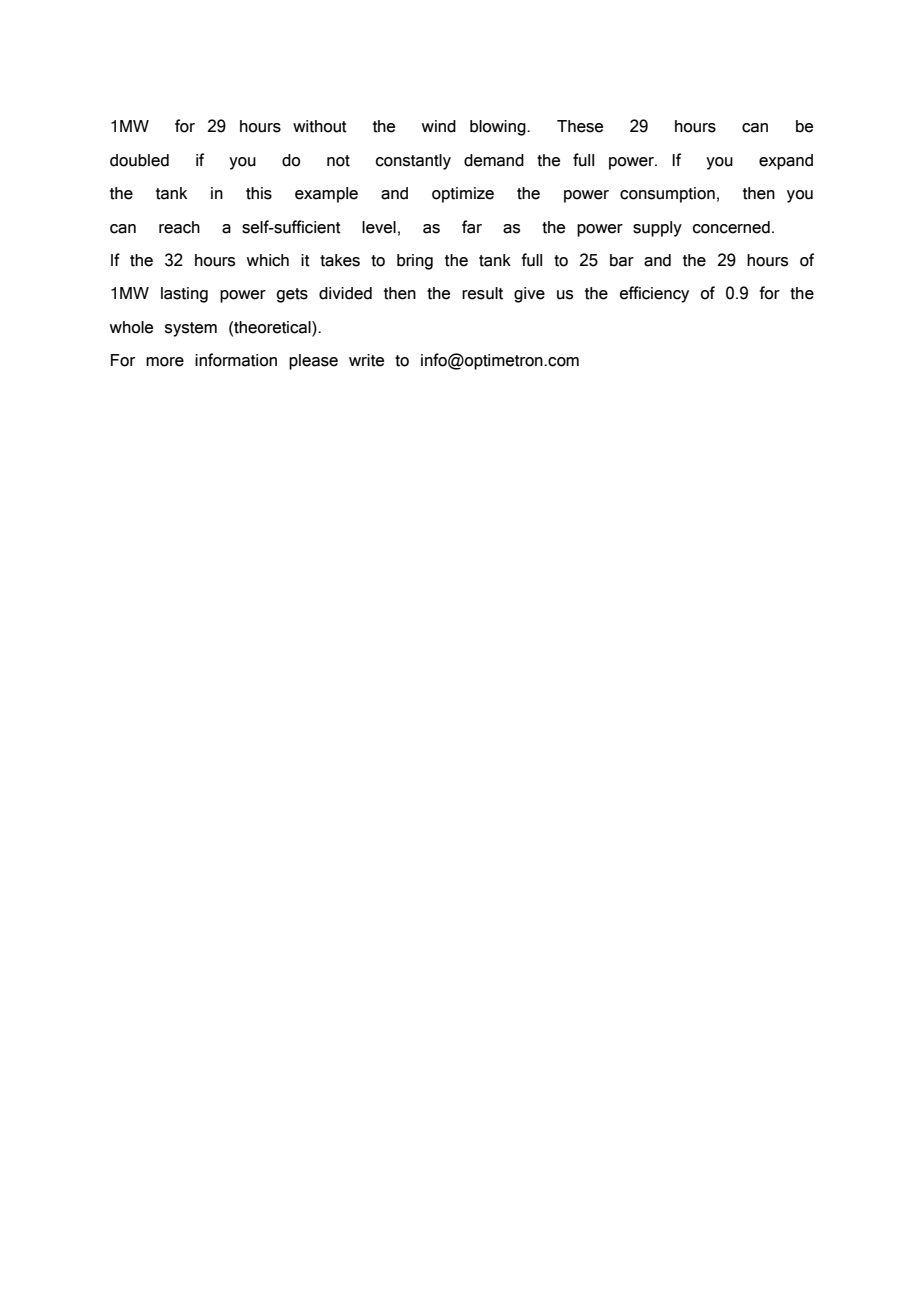 The width and height of the image is (924, 1308). Describe the element at coordinates (165, 362) in the image. I see `more` at that location.
